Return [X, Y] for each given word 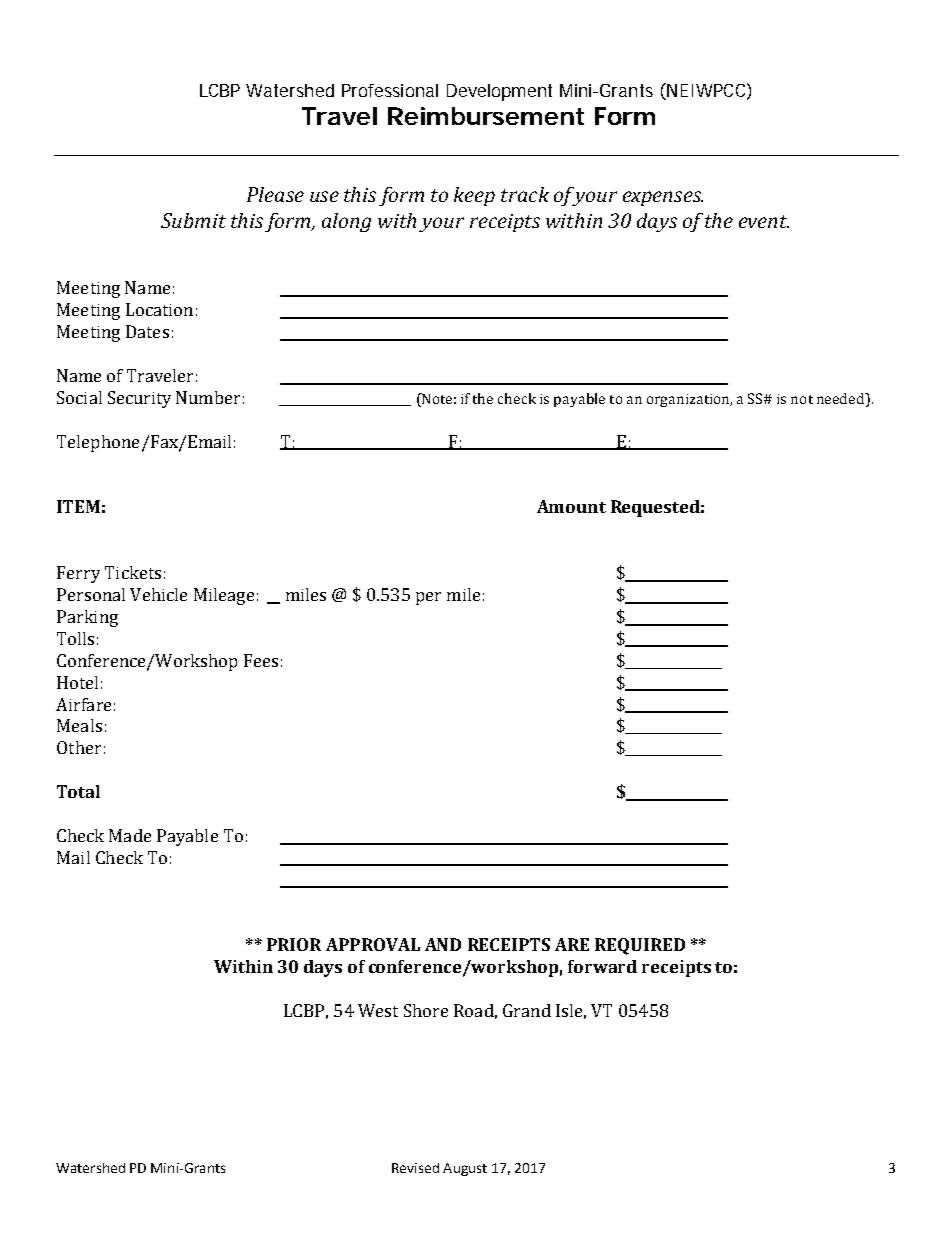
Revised [415, 1168]
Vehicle [158, 594]
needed [842, 398]
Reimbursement [486, 116]
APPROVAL [373, 944]
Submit [193, 220]
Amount [571, 506]
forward [602, 966]
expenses [663, 198]
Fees [261, 660]
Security [139, 399]
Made [130, 835]
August [465, 1169]
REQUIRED [640, 946]
